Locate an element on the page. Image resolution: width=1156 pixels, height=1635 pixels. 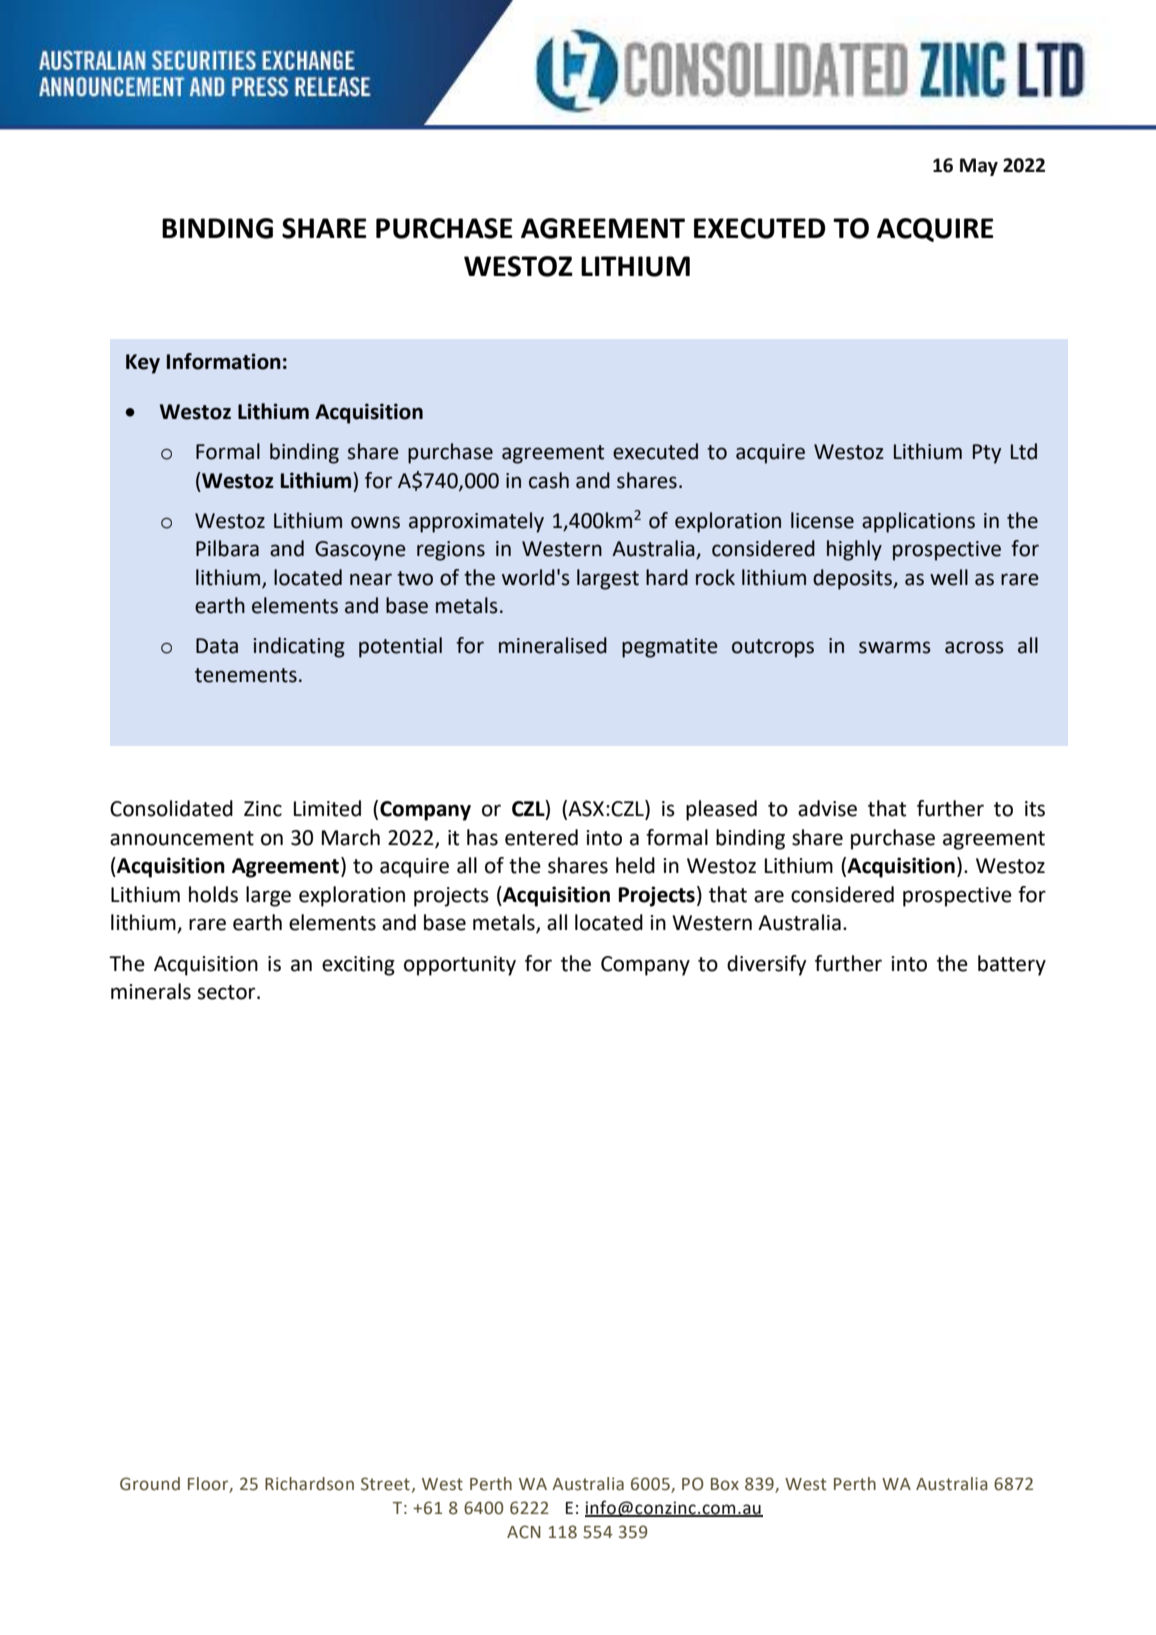
Pilbara is located at coordinates (227, 548).
